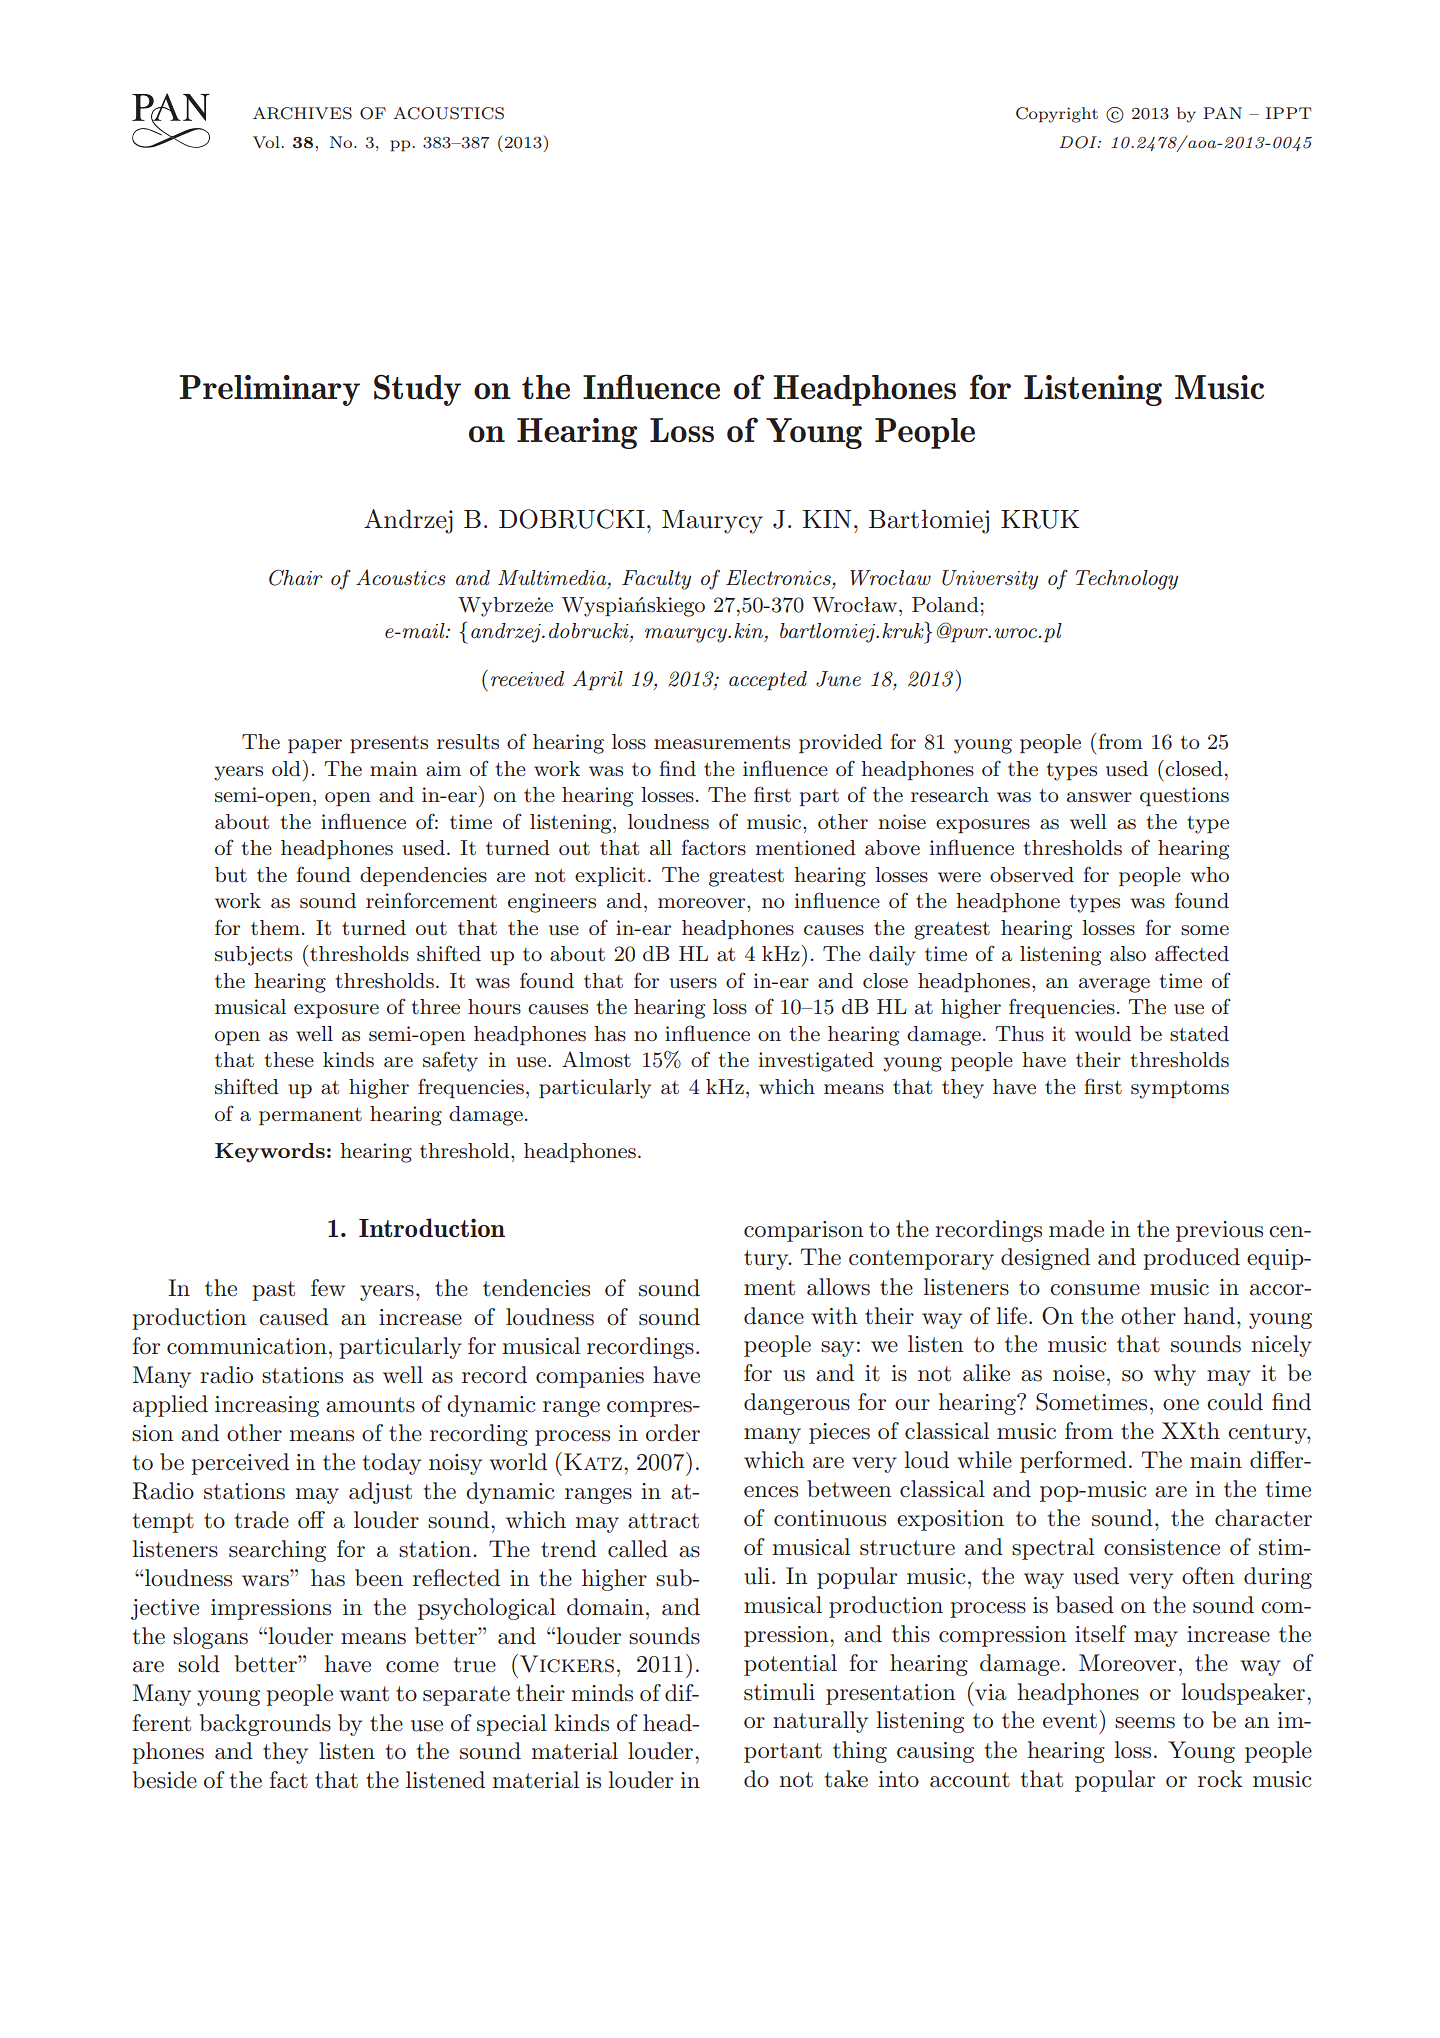  I want to click on Copyright, so click(1057, 115).
